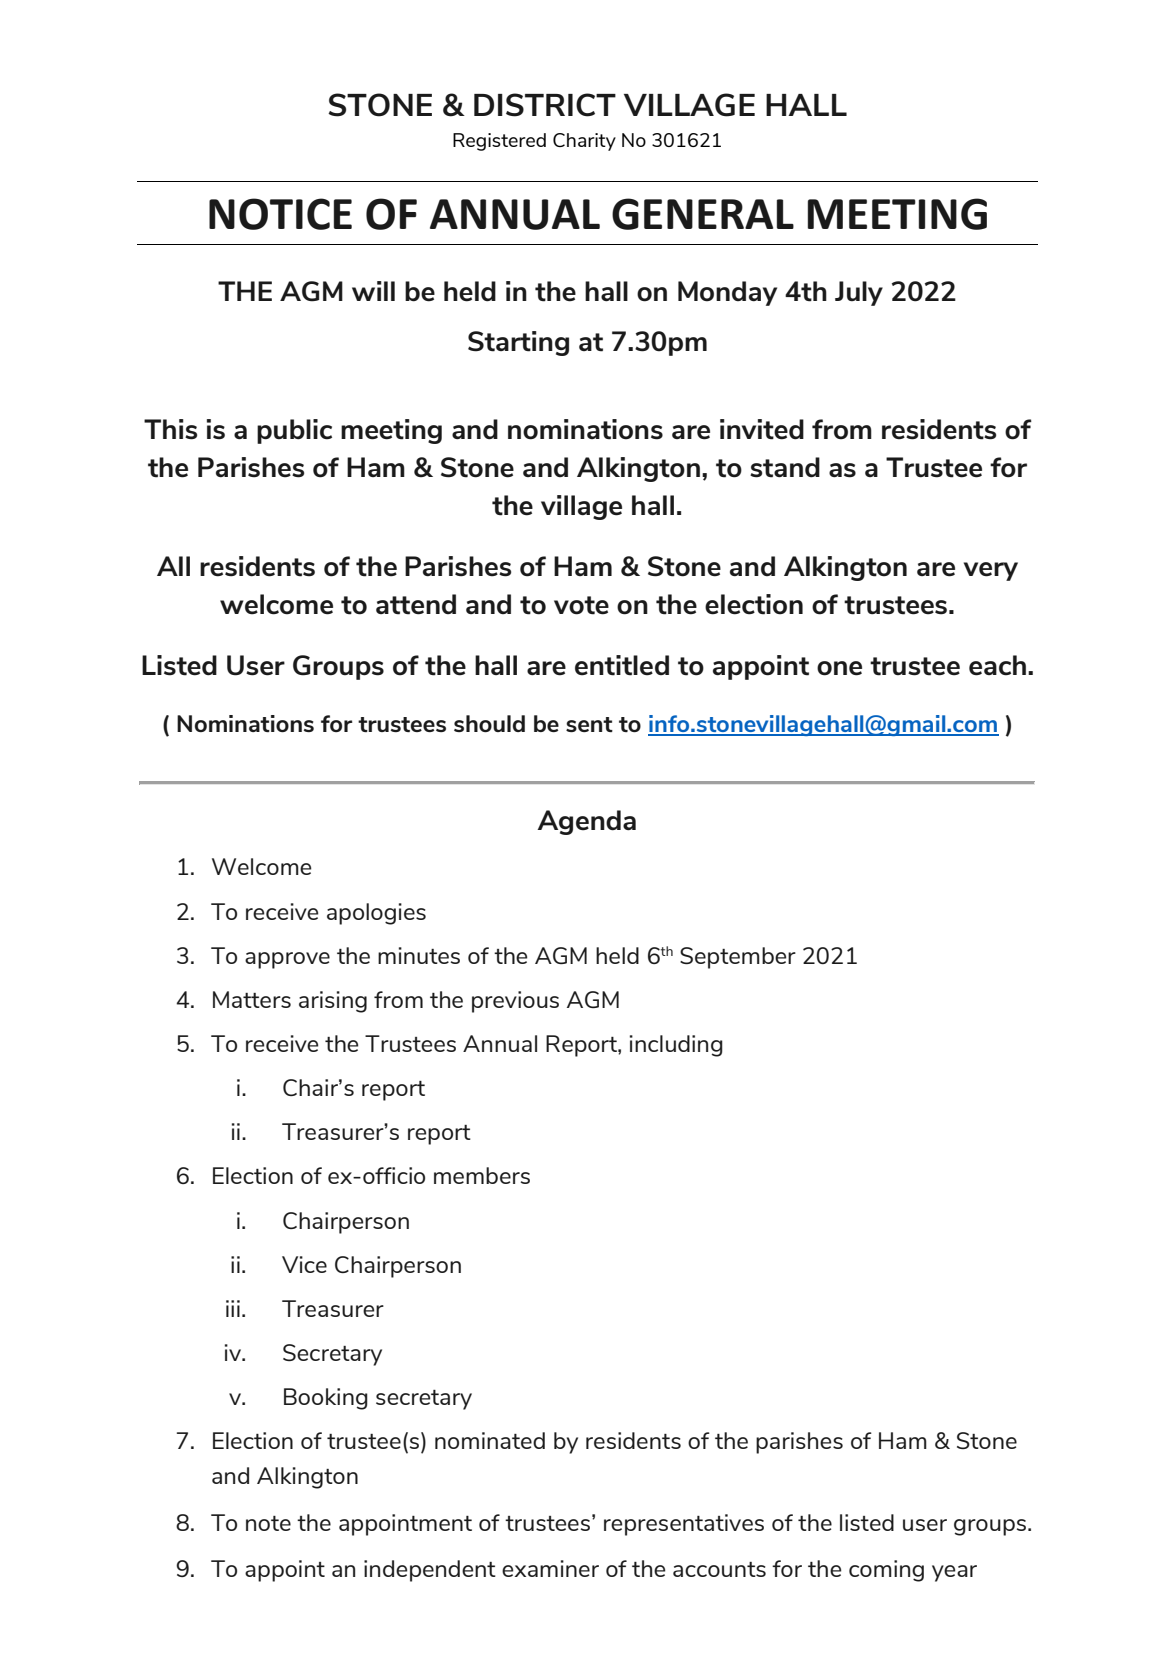 This document has height=1661, width=1175. What do you see at coordinates (482, 1175) in the document?
I see `members` at bounding box center [482, 1175].
